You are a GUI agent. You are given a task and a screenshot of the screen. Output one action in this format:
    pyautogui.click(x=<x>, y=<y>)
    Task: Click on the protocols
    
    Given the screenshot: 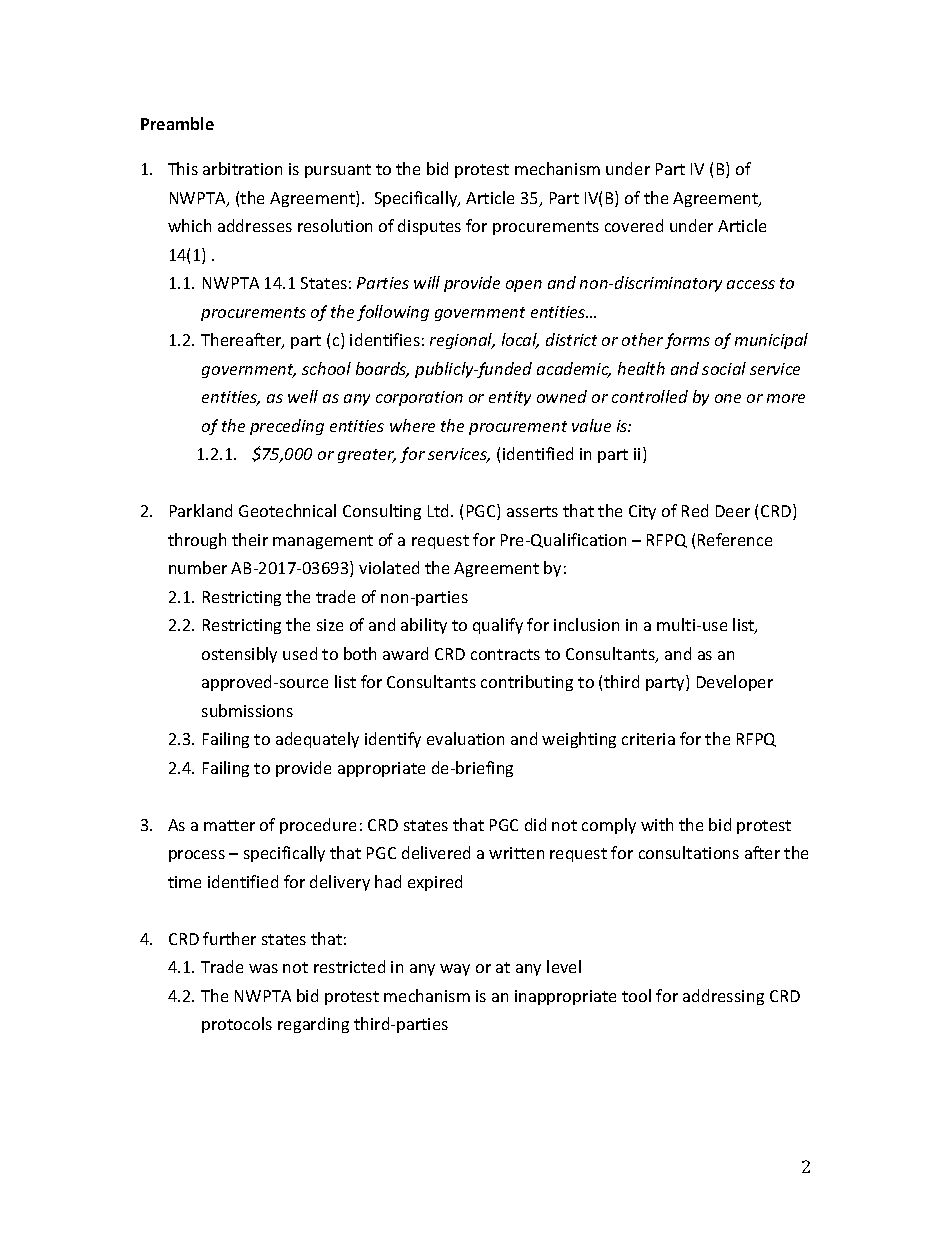 What is the action you would take?
    pyautogui.click(x=237, y=1025)
